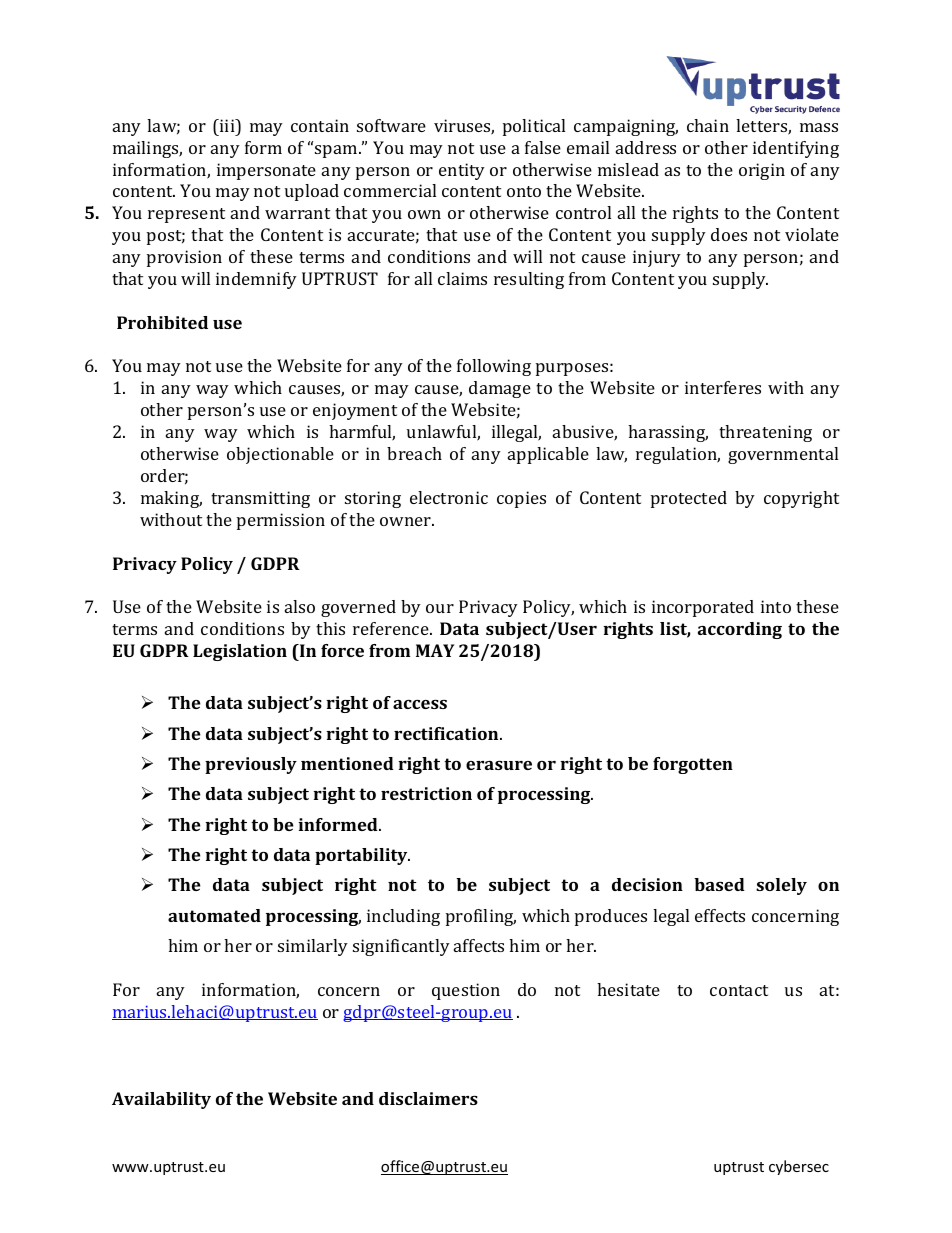 Image resolution: width=952 pixels, height=1233 pixels. Describe the element at coordinates (762, 171) in the image. I see `origin` at that location.
